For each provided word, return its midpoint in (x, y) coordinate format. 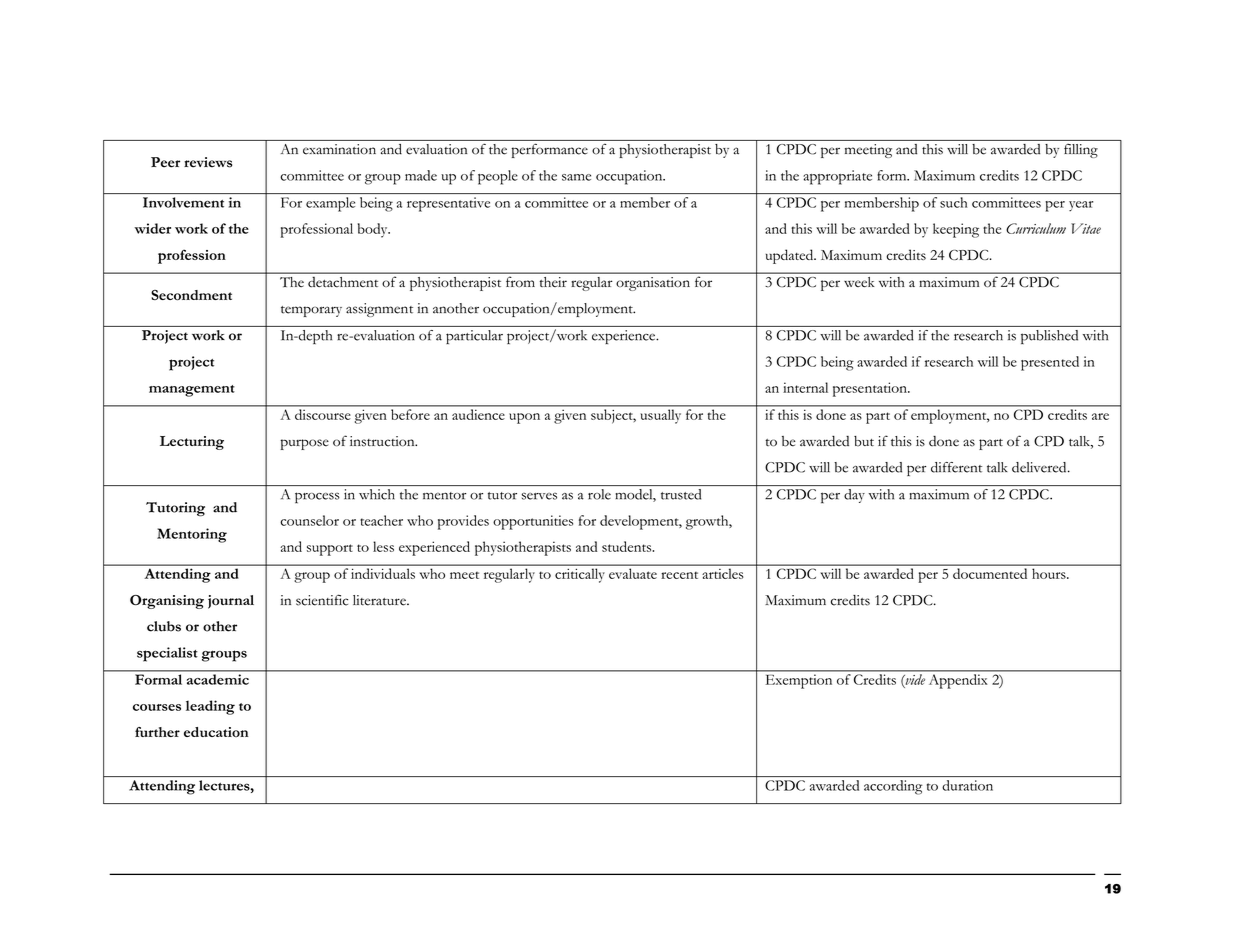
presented (1050, 363)
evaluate (633, 574)
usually (661, 416)
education (216, 732)
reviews (208, 162)
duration (967, 785)
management (192, 391)
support (330, 550)
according (893, 787)
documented (990, 573)
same (576, 177)
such (953, 202)
